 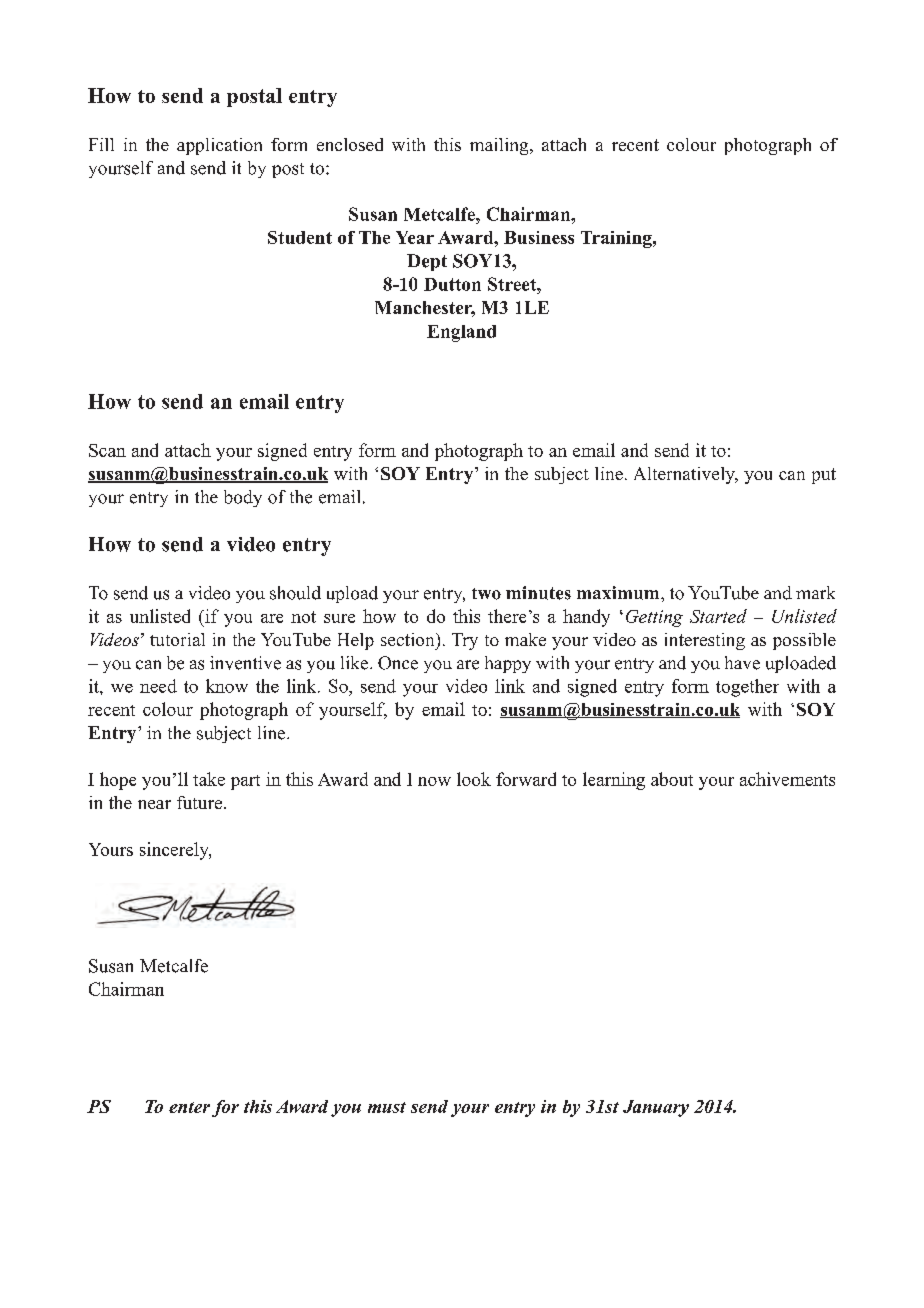 What do you see at coordinates (685, 475) in the screenshot?
I see `Alternatively` at bounding box center [685, 475].
